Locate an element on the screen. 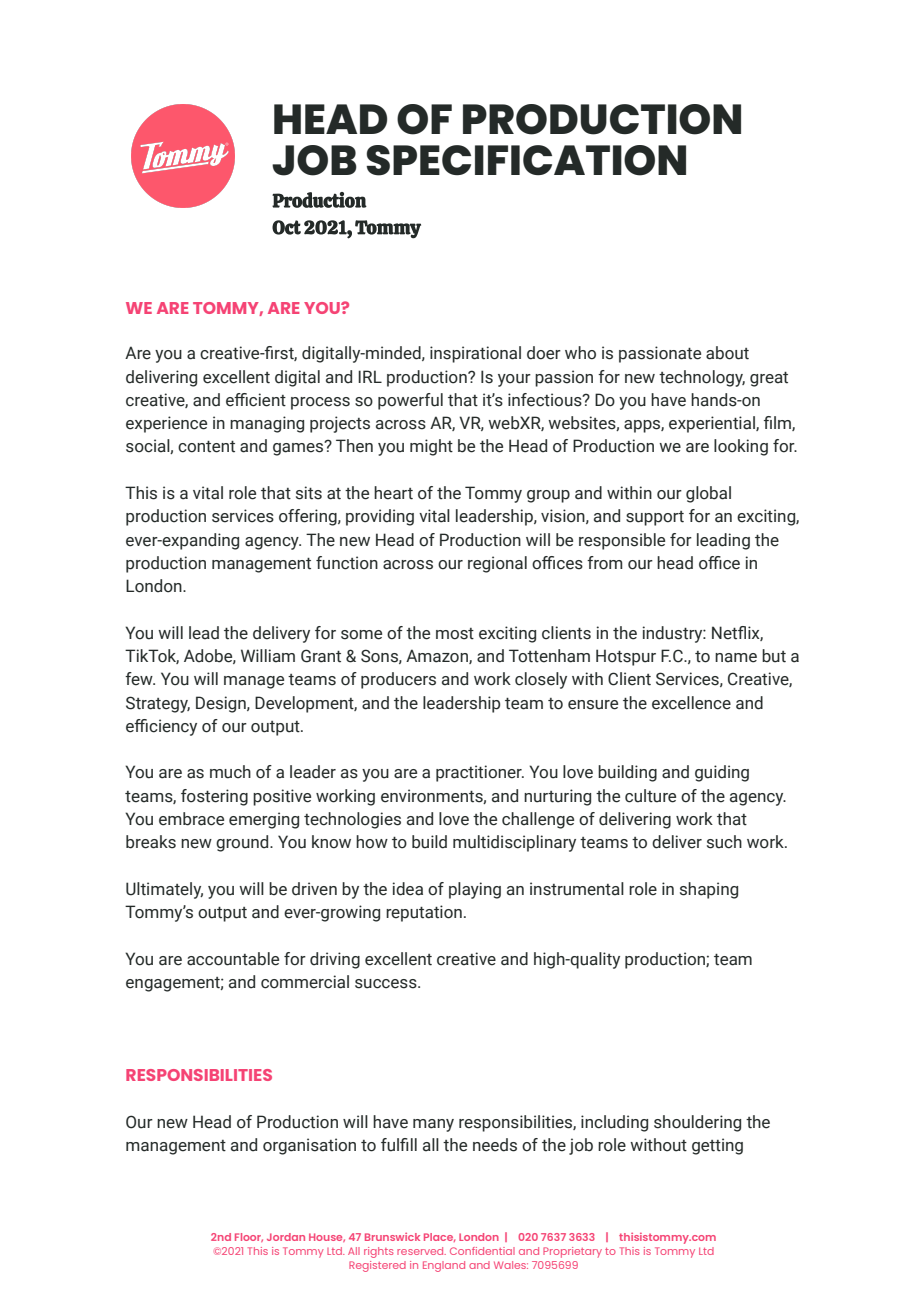 The height and width of the screenshot is (1307, 924). efficient is located at coordinates (256, 400).
